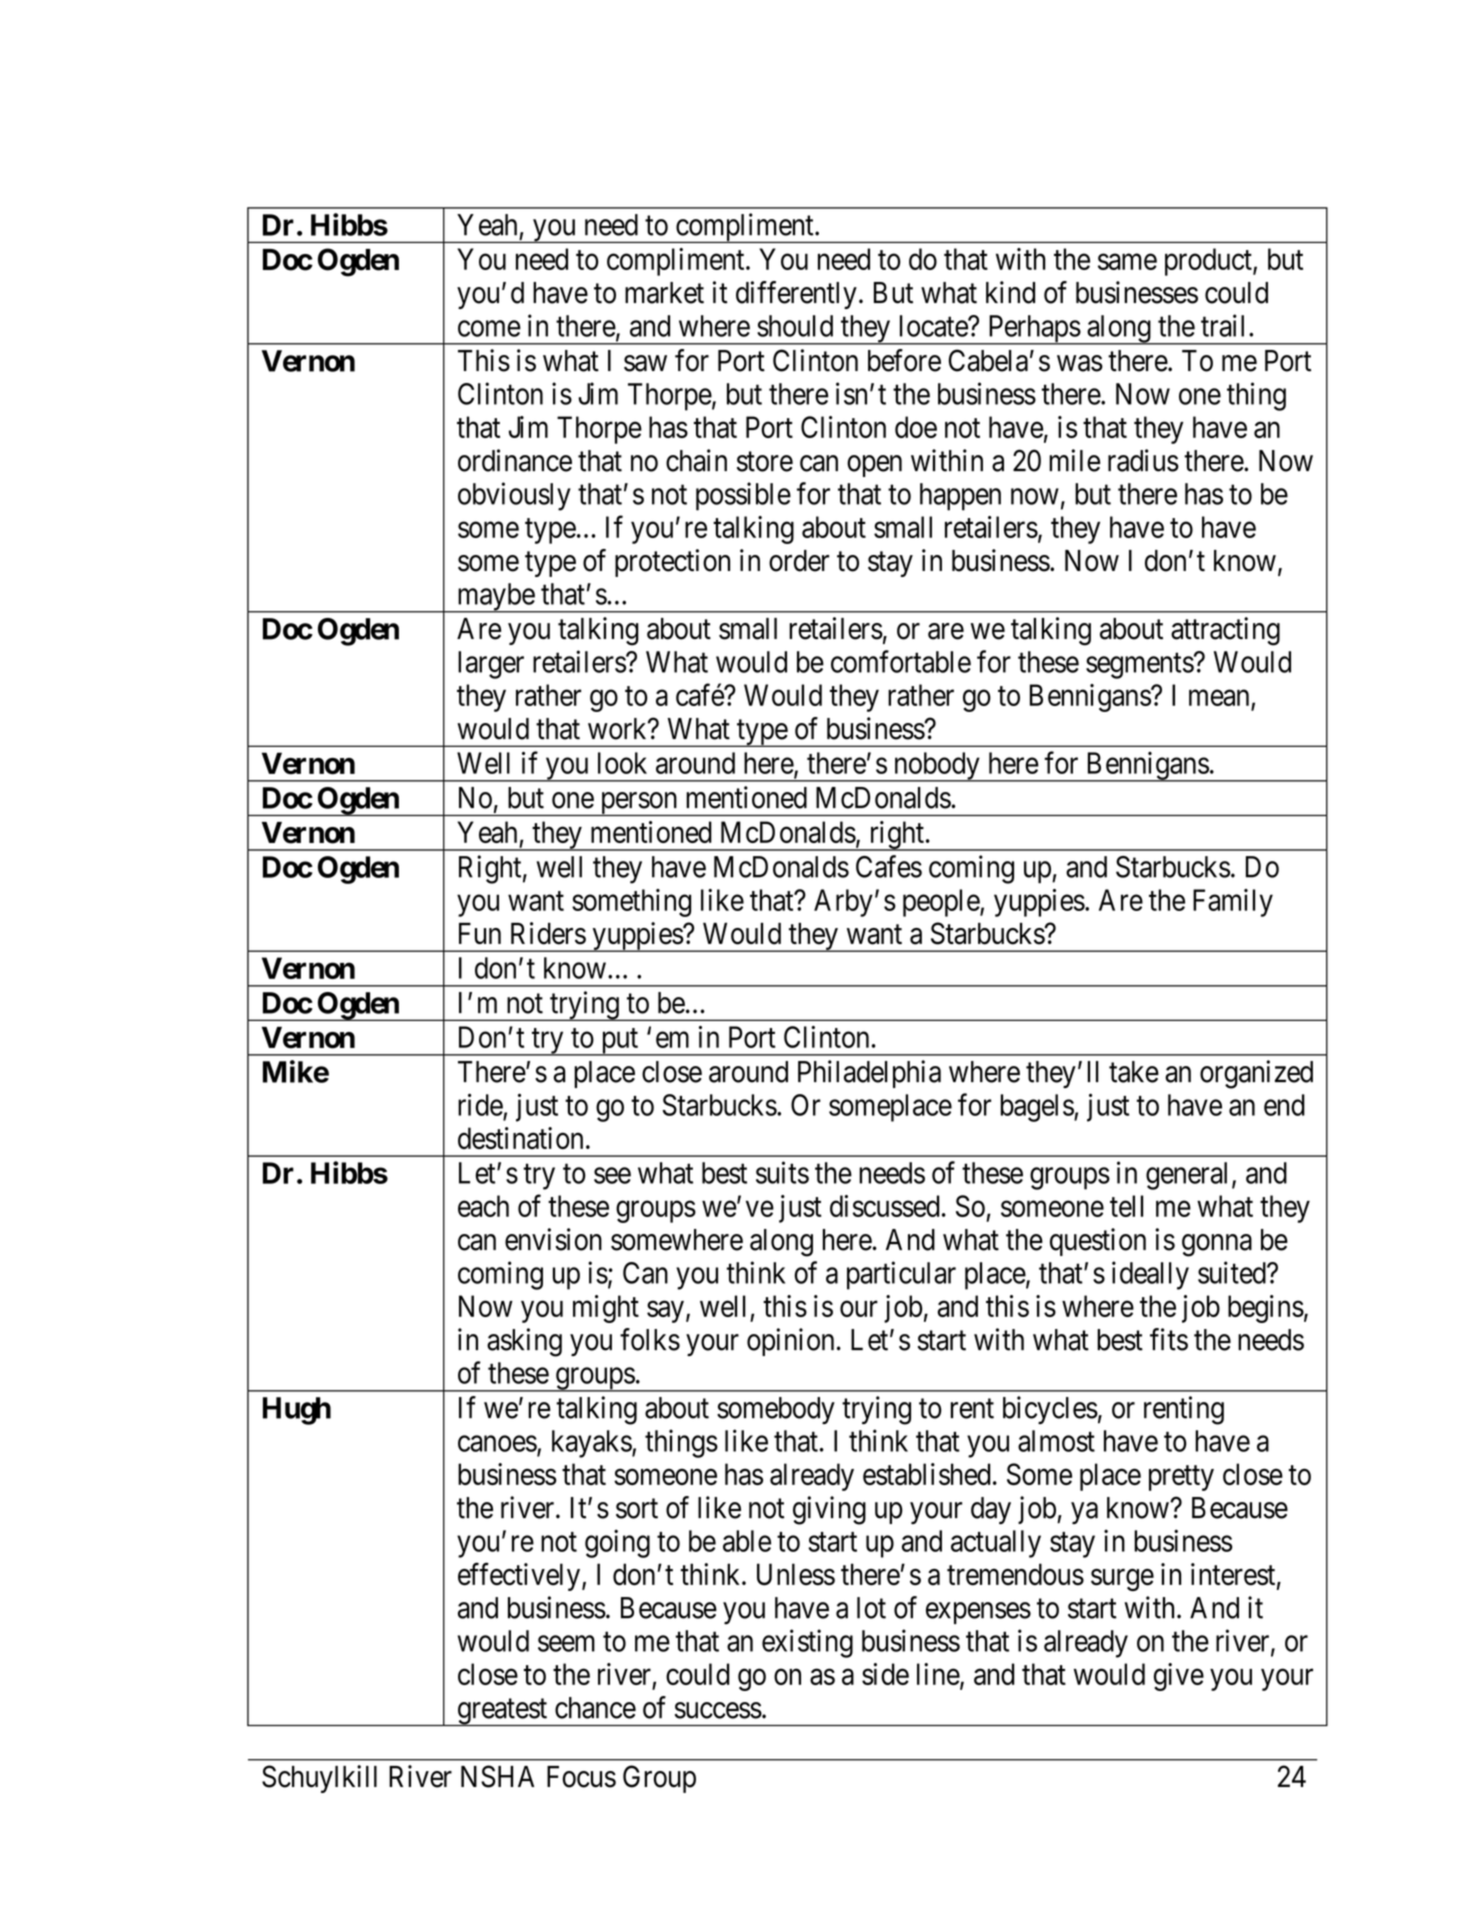 This page has width=1479, height=1914. I want to click on should, so click(795, 326).
